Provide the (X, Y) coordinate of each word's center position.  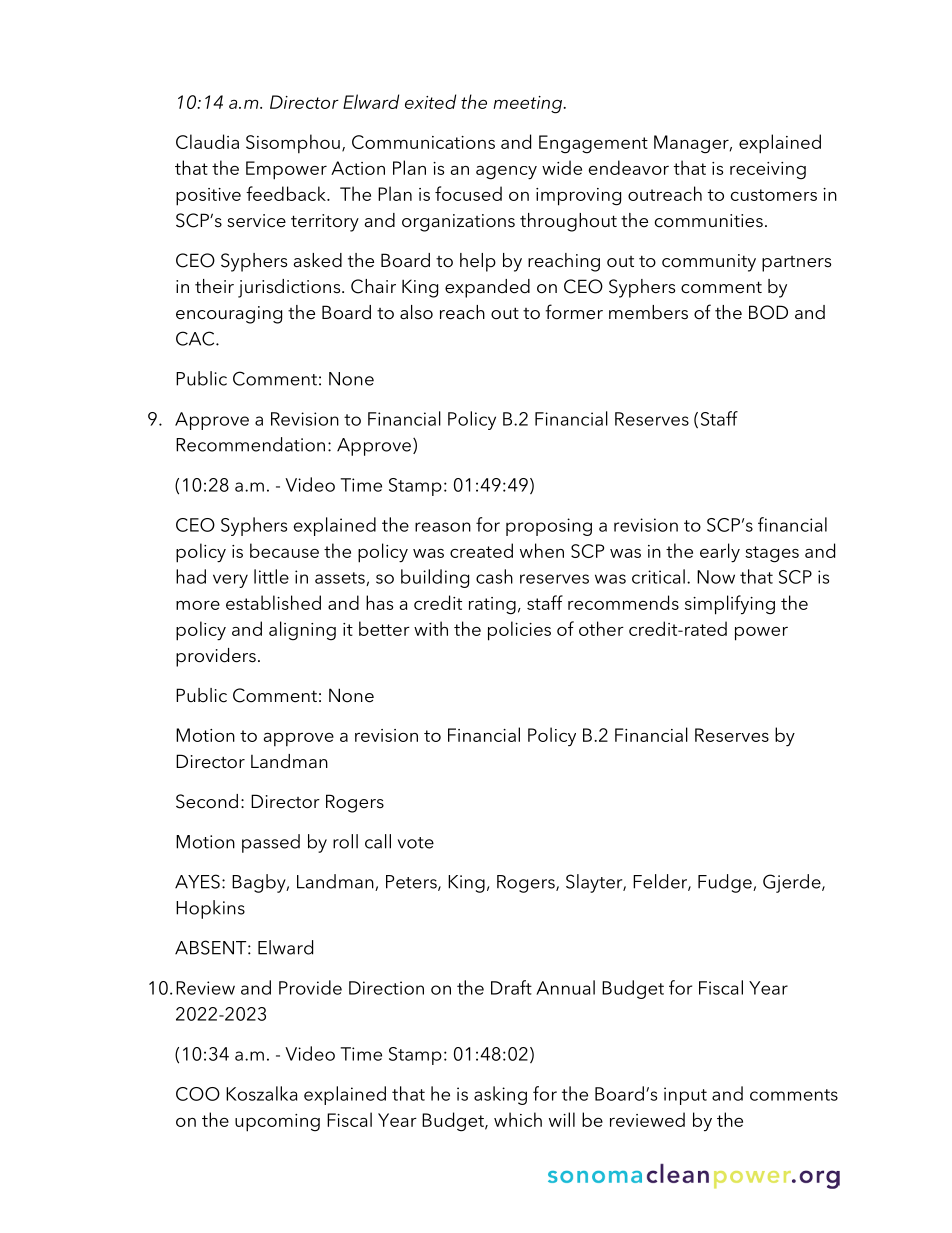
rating (492, 606)
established (273, 602)
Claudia (207, 141)
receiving (768, 171)
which (518, 1119)
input (685, 1096)
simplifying (730, 605)
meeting (529, 105)
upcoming (277, 1123)
